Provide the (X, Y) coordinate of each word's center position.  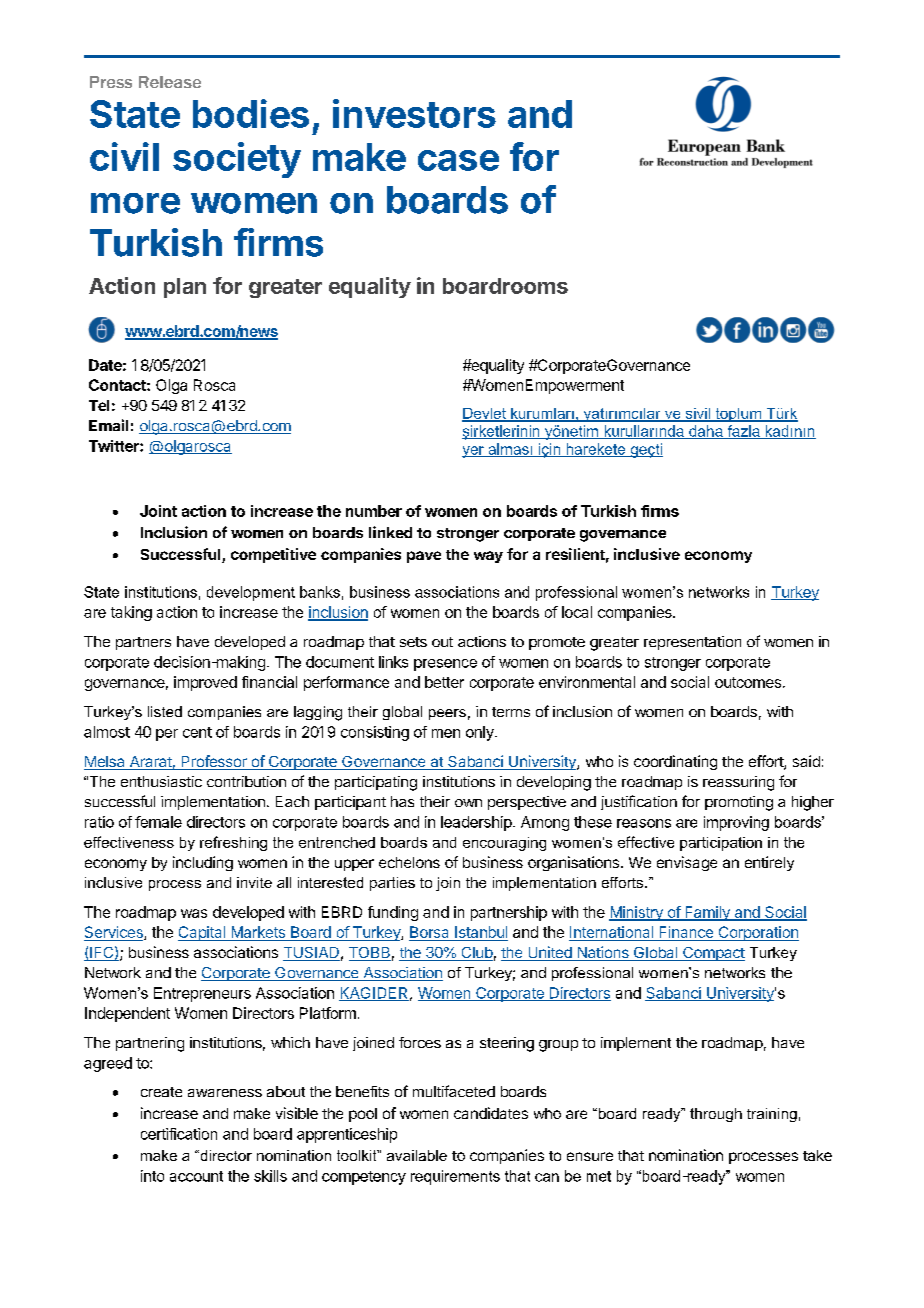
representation (692, 643)
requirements (455, 1177)
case (458, 160)
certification (179, 1134)
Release (170, 82)
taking (131, 613)
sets (413, 642)
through (716, 1115)
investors (414, 113)
